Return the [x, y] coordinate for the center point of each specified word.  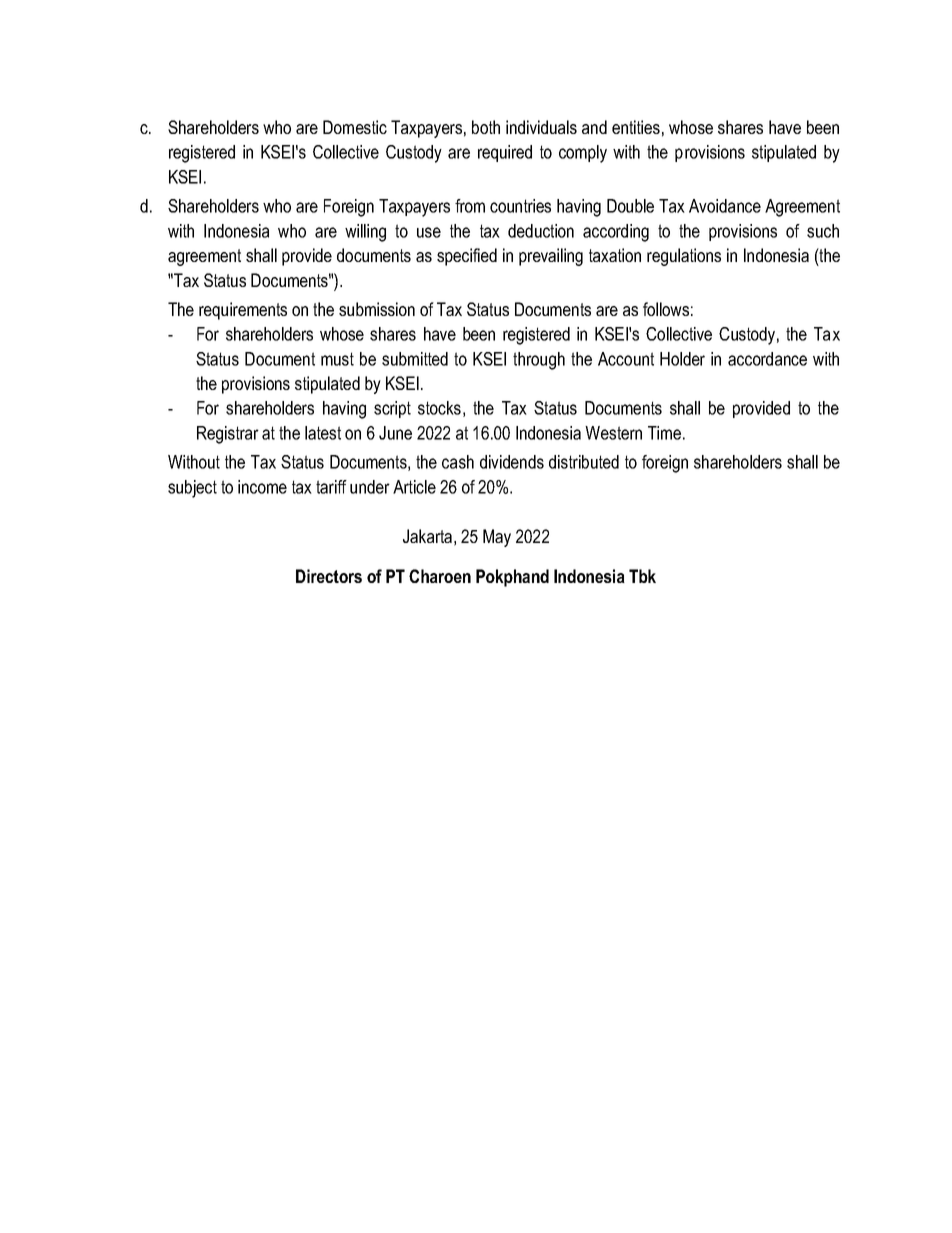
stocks [439, 408]
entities [636, 127]
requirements [243, 311]
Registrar [228, 435]
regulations [684, 257]
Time [664, 433]
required [505, 153]
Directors [329, 576]
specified [467, 257]
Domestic [355, 127]
